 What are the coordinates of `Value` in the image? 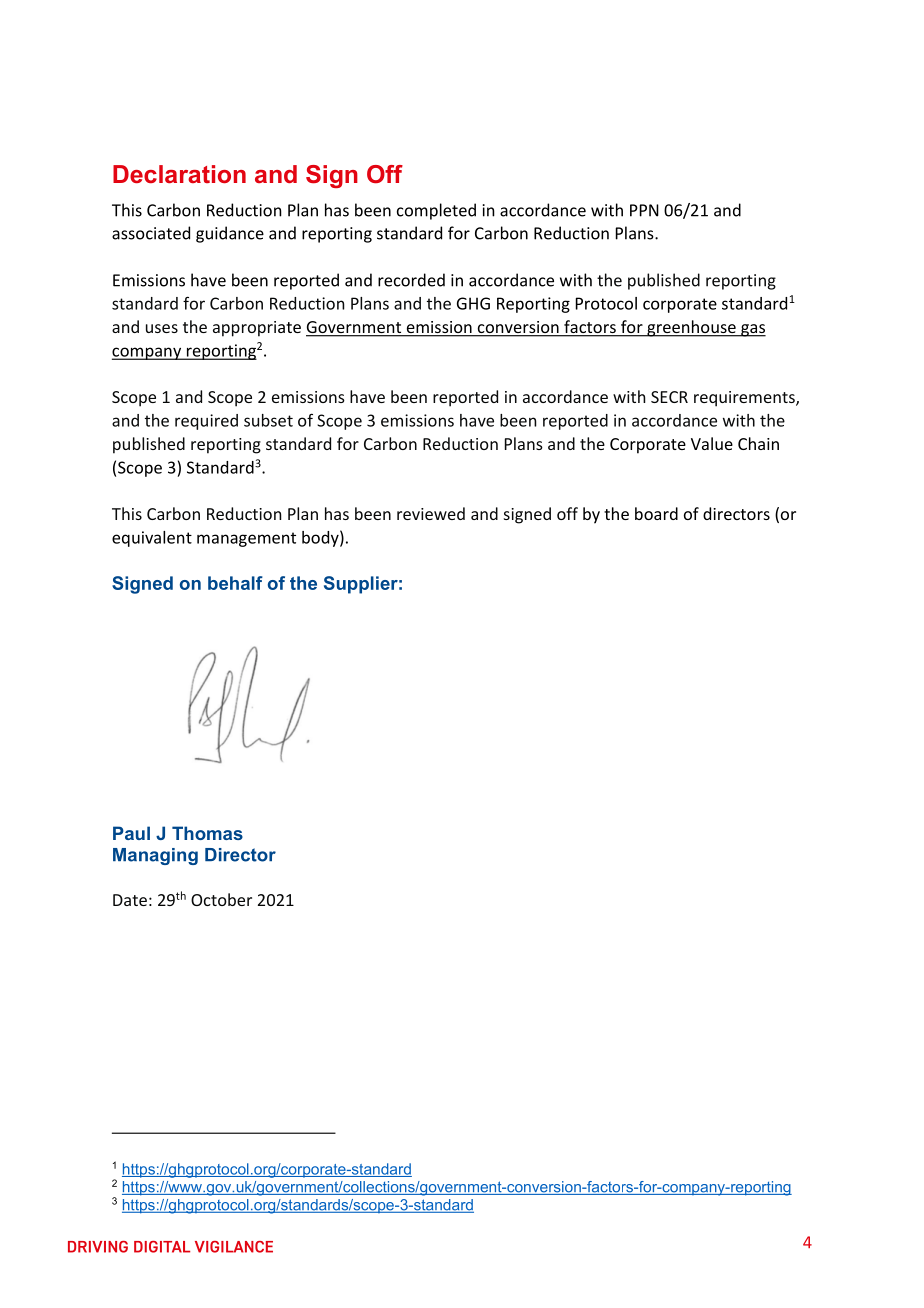 It's located at (712, 443).
